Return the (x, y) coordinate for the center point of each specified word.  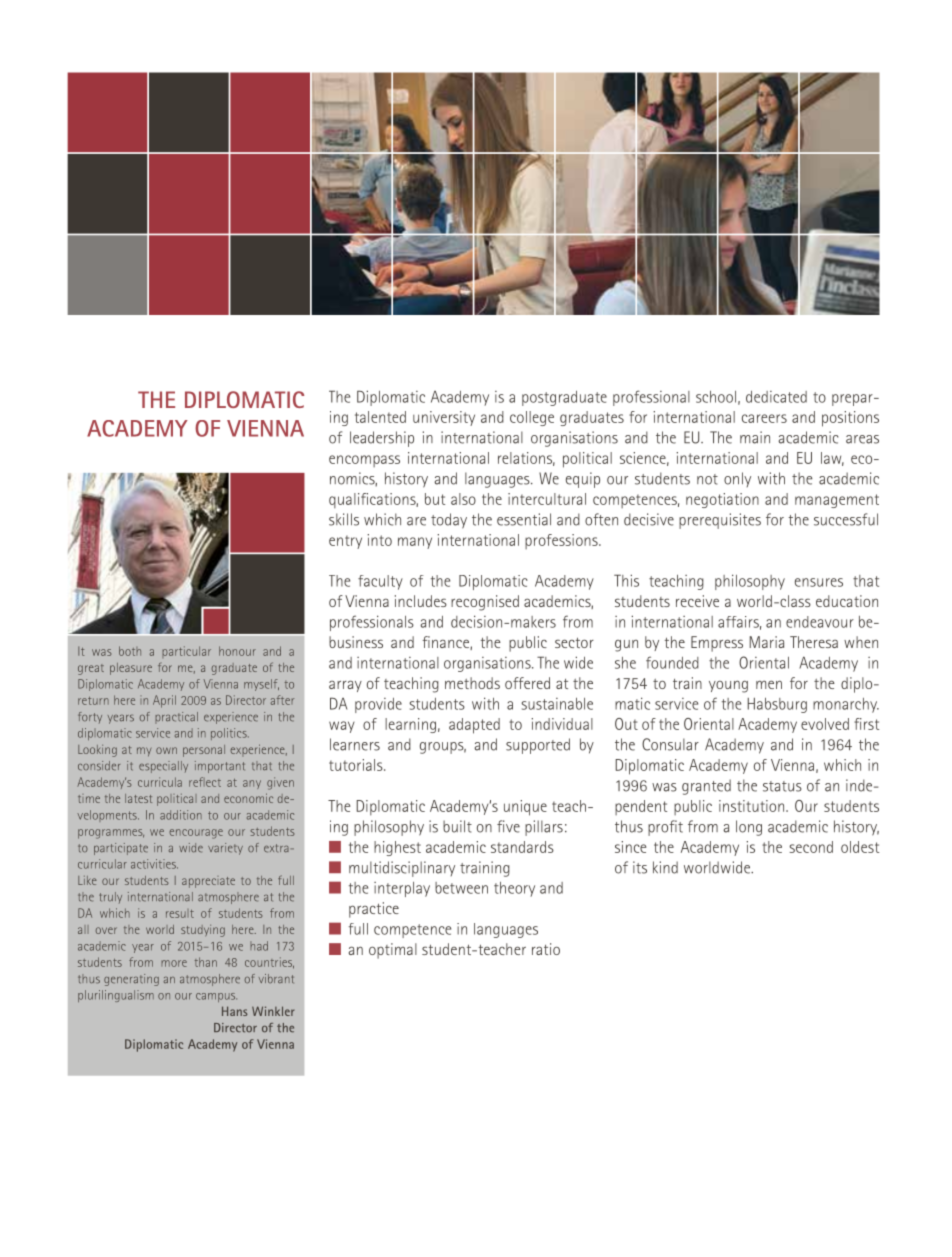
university (444, 418)
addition (181, 815)
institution (753, 806)
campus (216, 997)
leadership (382, 439)
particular (186, 652)
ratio (546, 949)
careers (764, 418)
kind (665, 867)
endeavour (820, 622)
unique (525, 808)
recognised (485, 603)
